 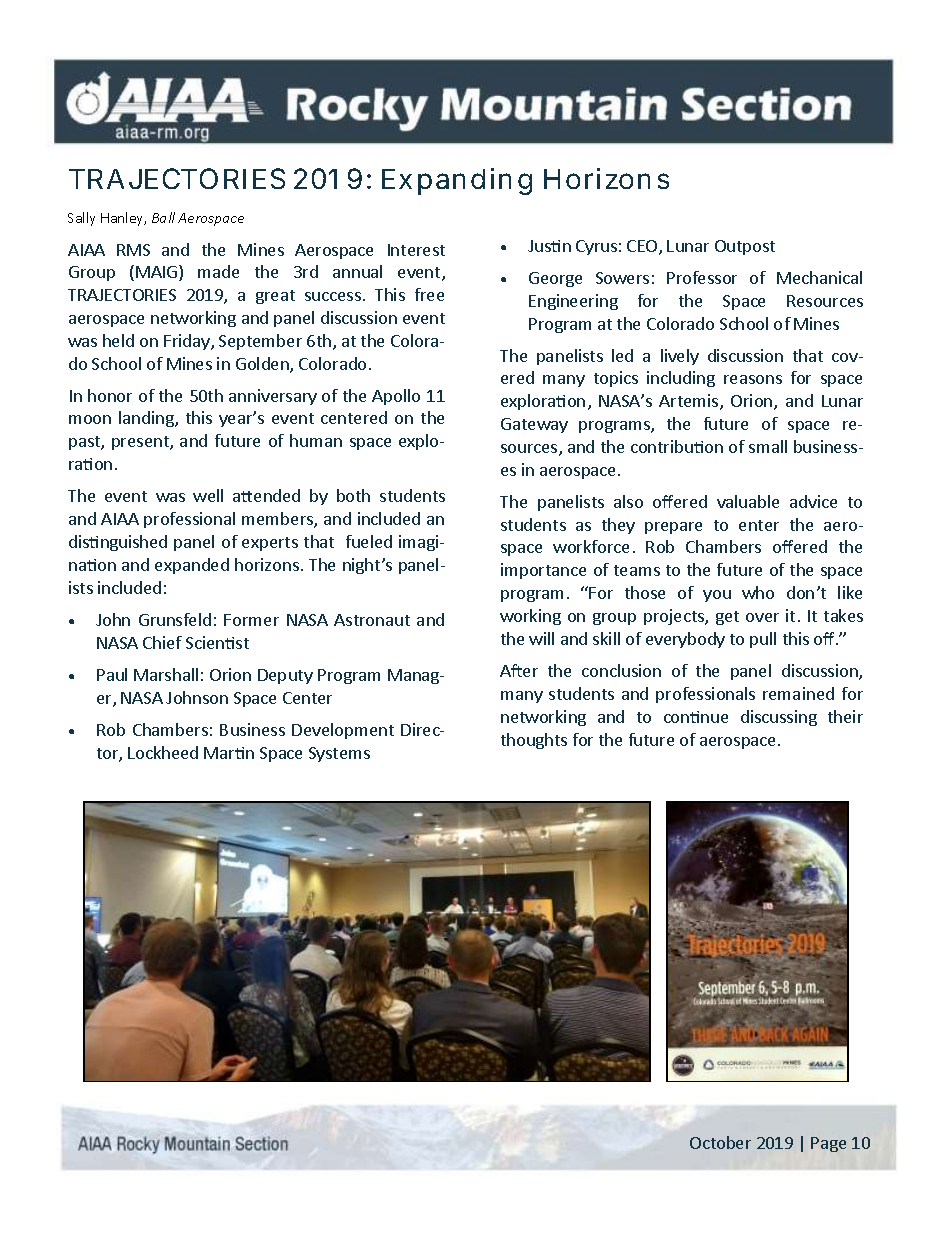 What do you see at coordinates (758, 592) in the screenshot?
I see `who` at bounding box center [758, 592].
